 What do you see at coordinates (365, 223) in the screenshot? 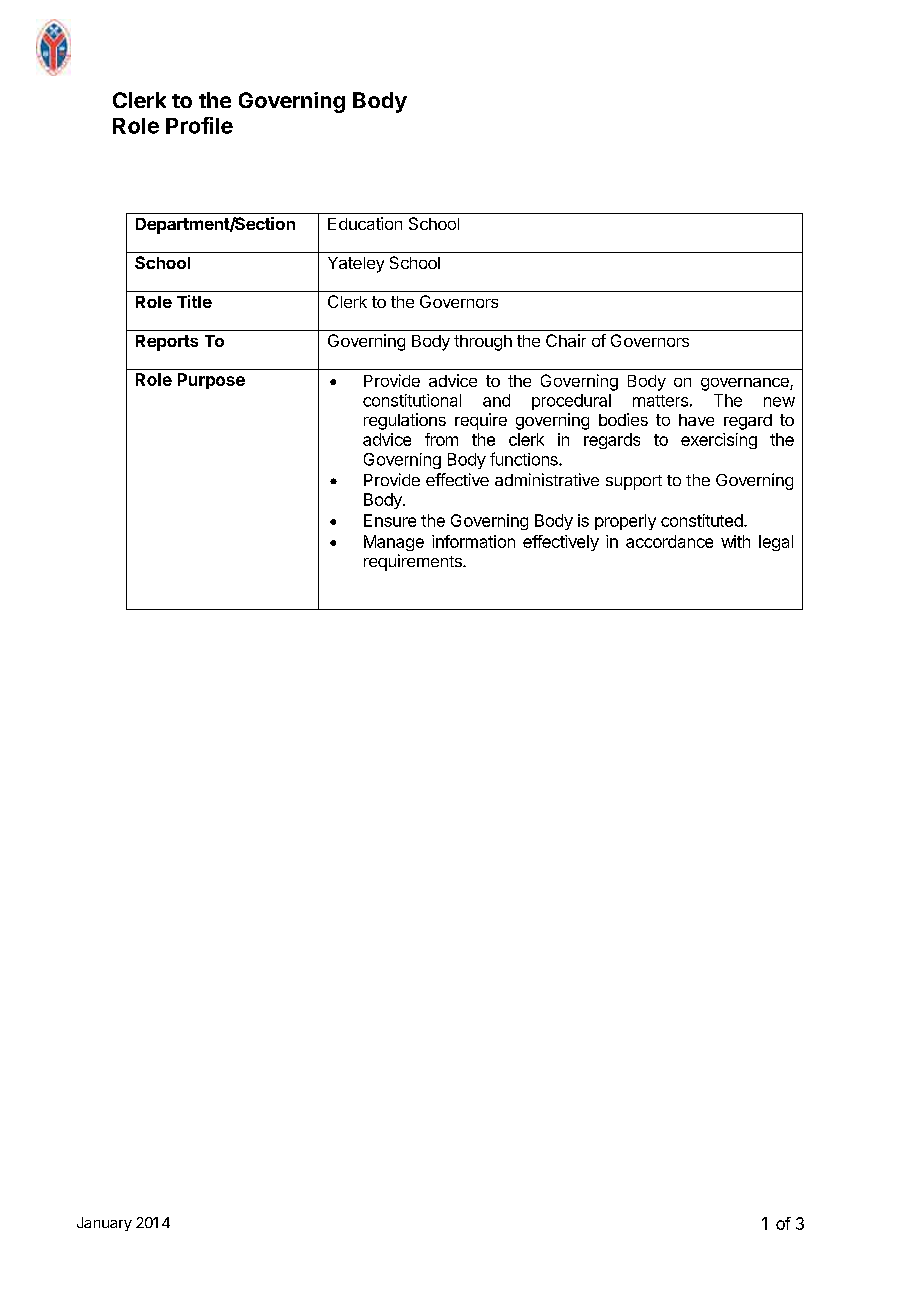
I see `Education` at bounding box center [365, 223].
